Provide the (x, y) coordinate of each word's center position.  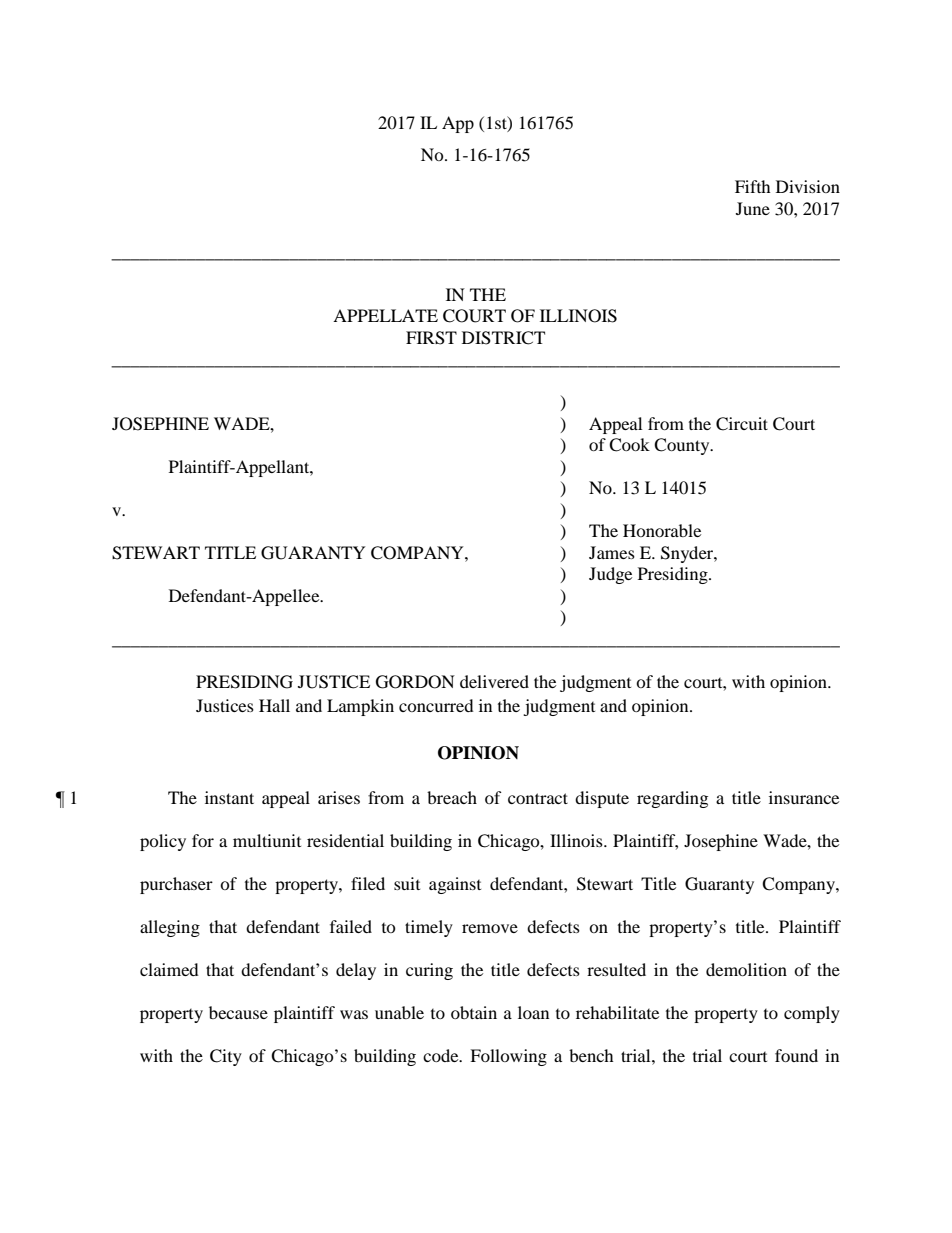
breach (452, 797)
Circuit (742, 424)
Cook (629, 445)
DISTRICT (503, 338)
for (203, 840)
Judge (610, 575)
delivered (494, 681)
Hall (274, 705)
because (238, 1012)
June (753, 208)
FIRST (431, 338)
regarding (672, 799)
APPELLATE (385, 315)
